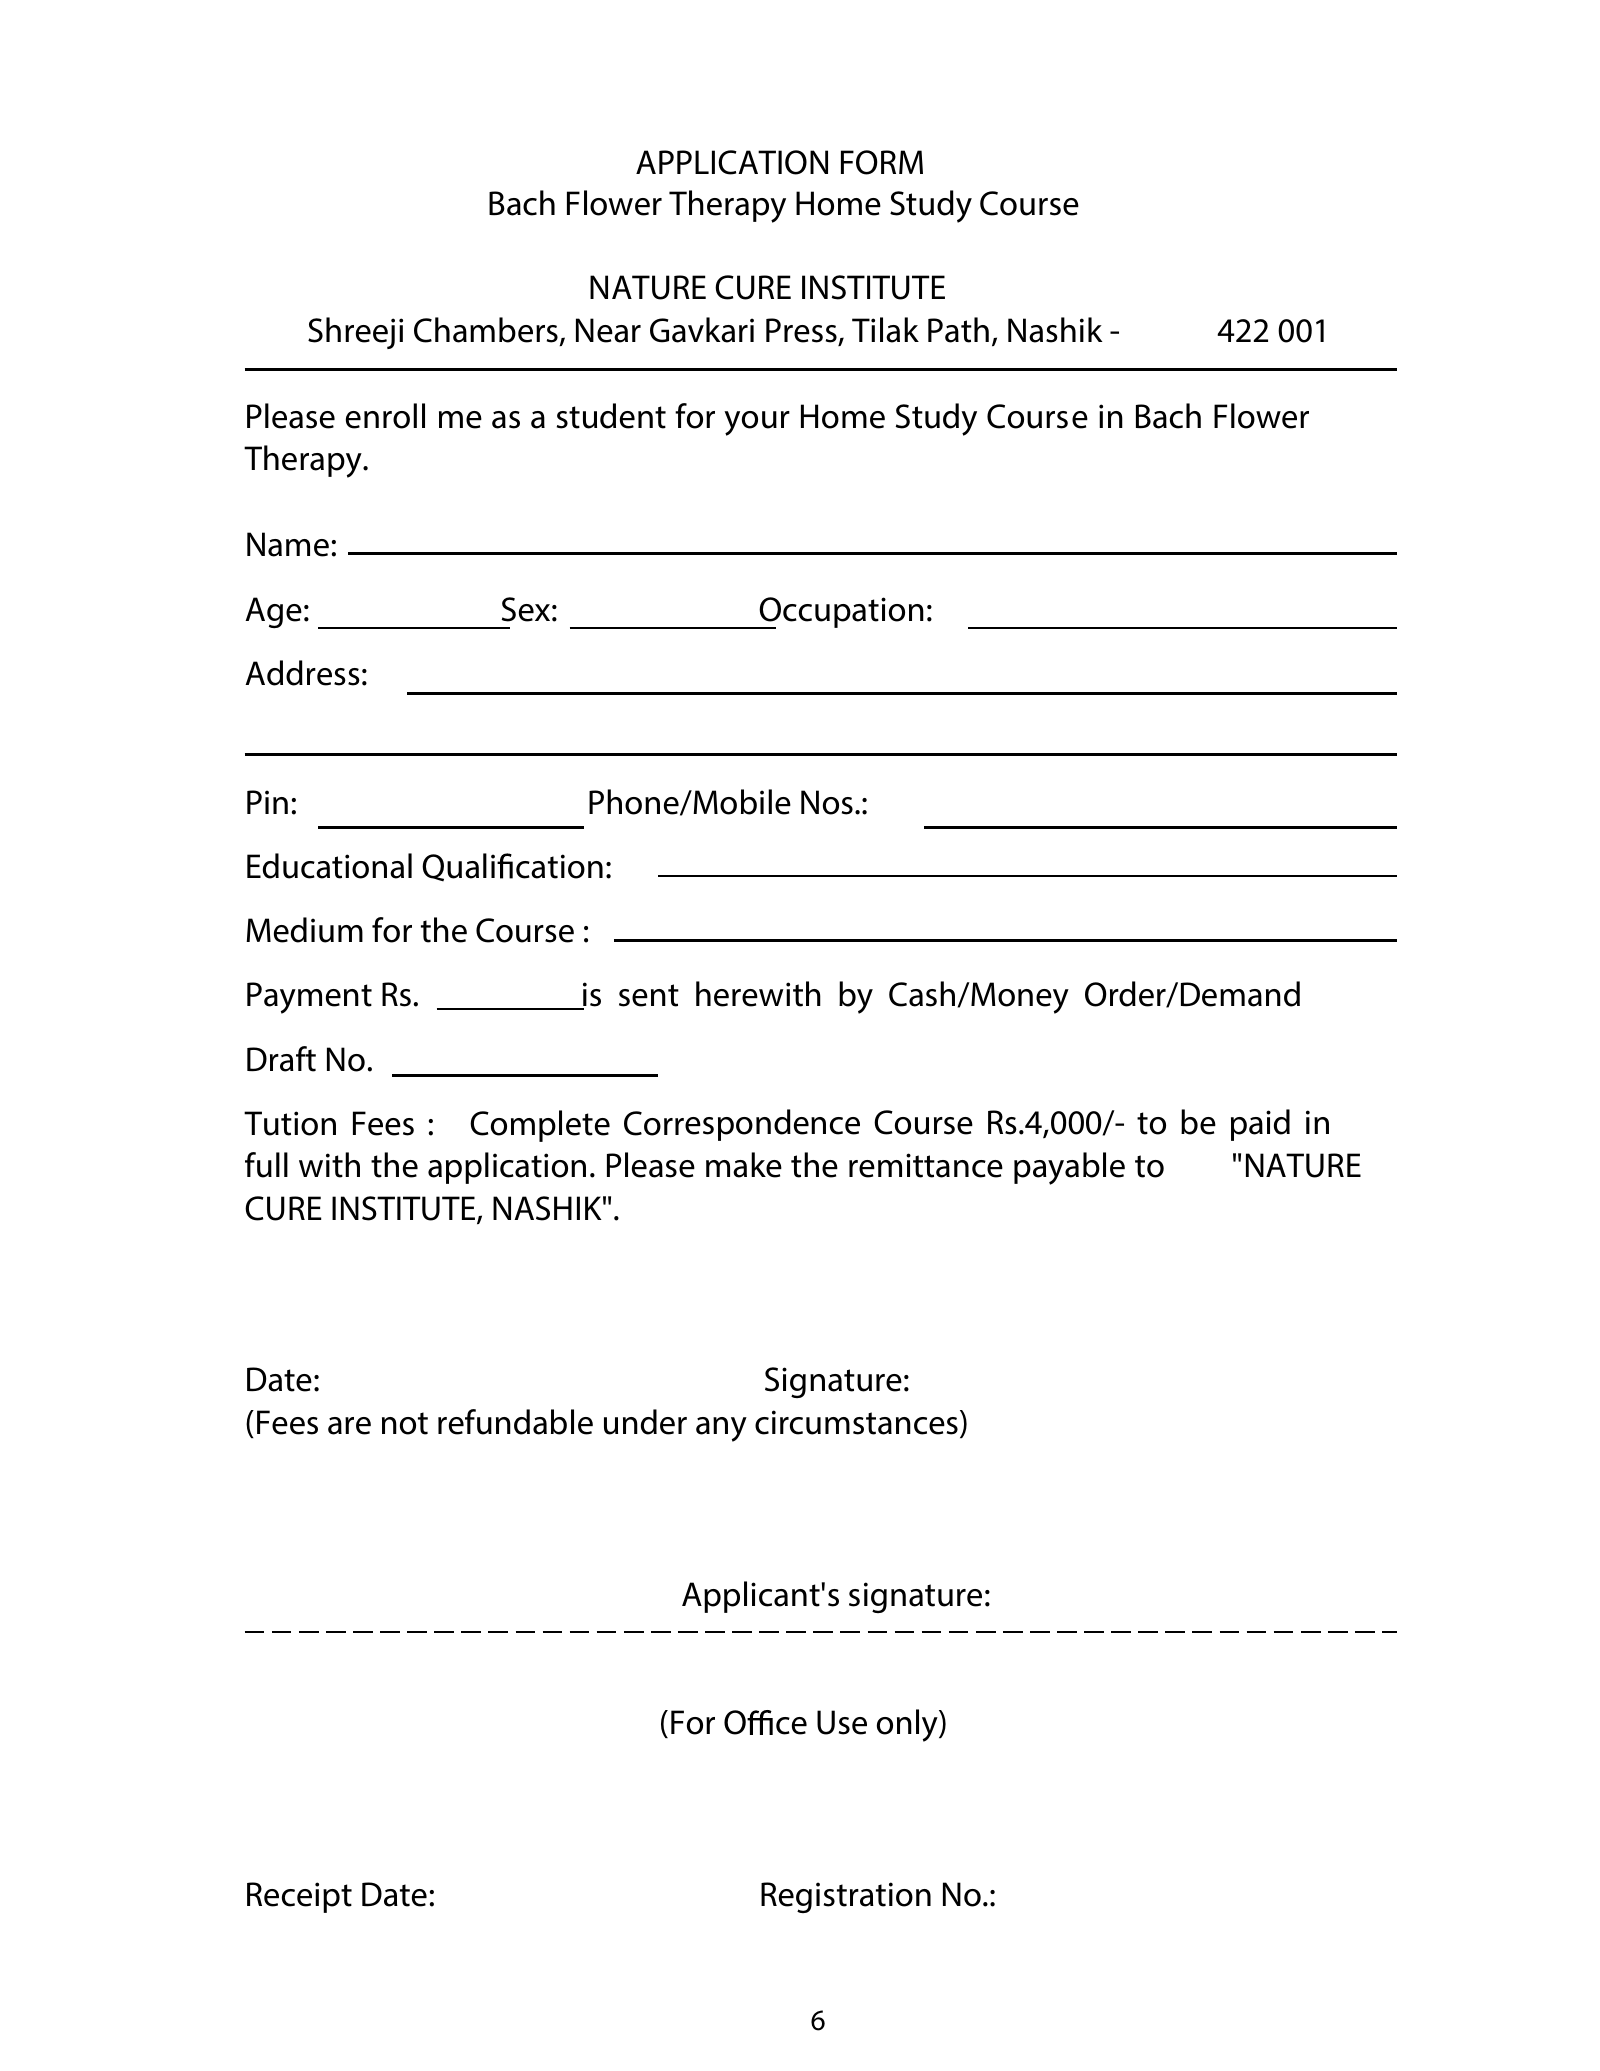  What do you see at coordinates (958, 330) in the screenshot?
I see `Path` at bounding box center [958, 330].
